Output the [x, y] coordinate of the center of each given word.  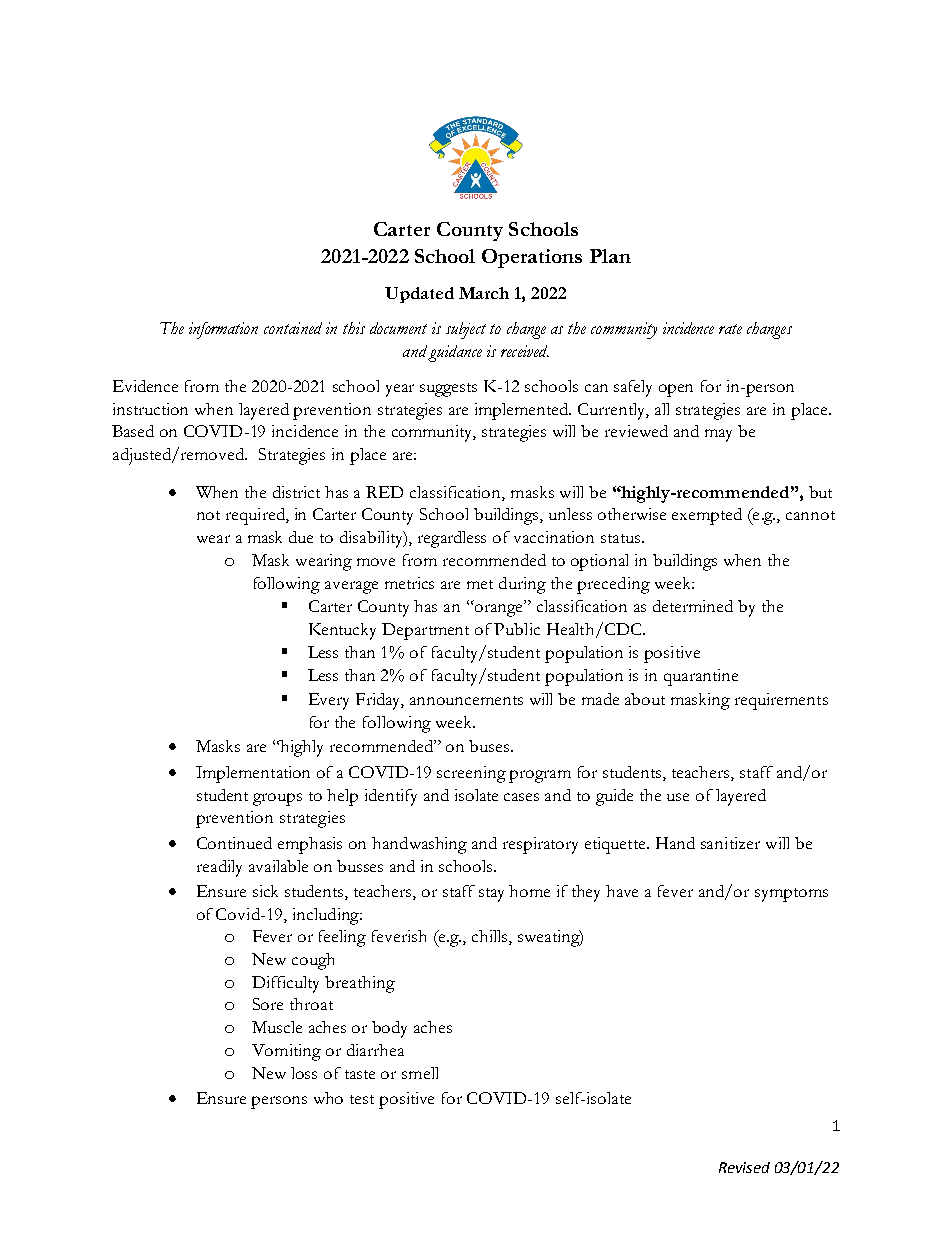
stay [491, 895]
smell [420, 1073]
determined [693, 606]
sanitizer [730, 843]
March [484, 293]
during [522, 585]
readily [219, 868]
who [328, 1098]
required [256, 516]
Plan [610, 256]
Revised [744, 1167]
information [223, 330]
